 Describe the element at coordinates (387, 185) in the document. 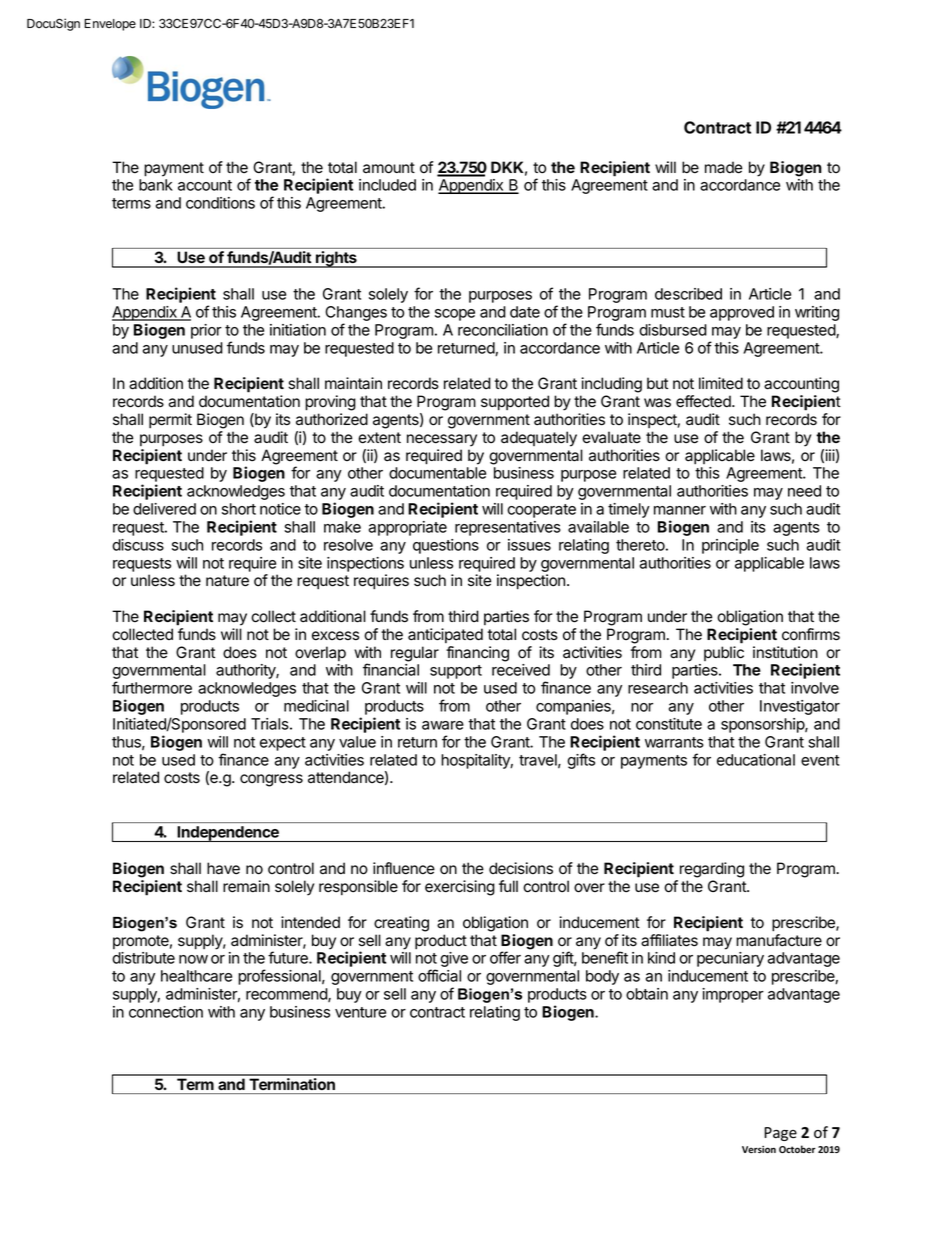

I see `included` at that location.
